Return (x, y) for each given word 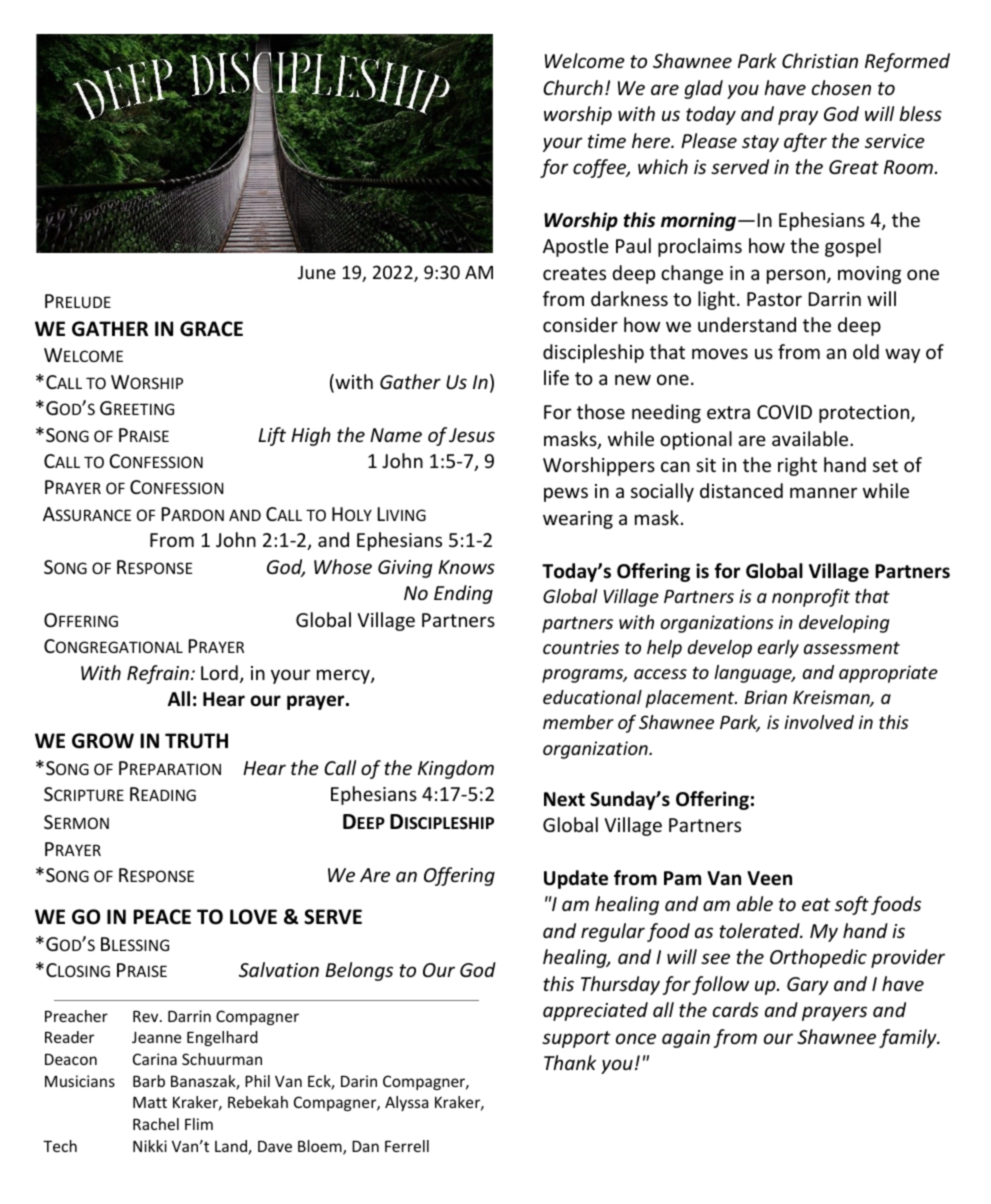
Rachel (156, 1124)
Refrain (158, 674)
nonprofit (811, 598)
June (317, 272)
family (909, 1038)
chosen (841, 87)
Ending (463, 594)
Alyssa (406, 1103)
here (652, 140)
